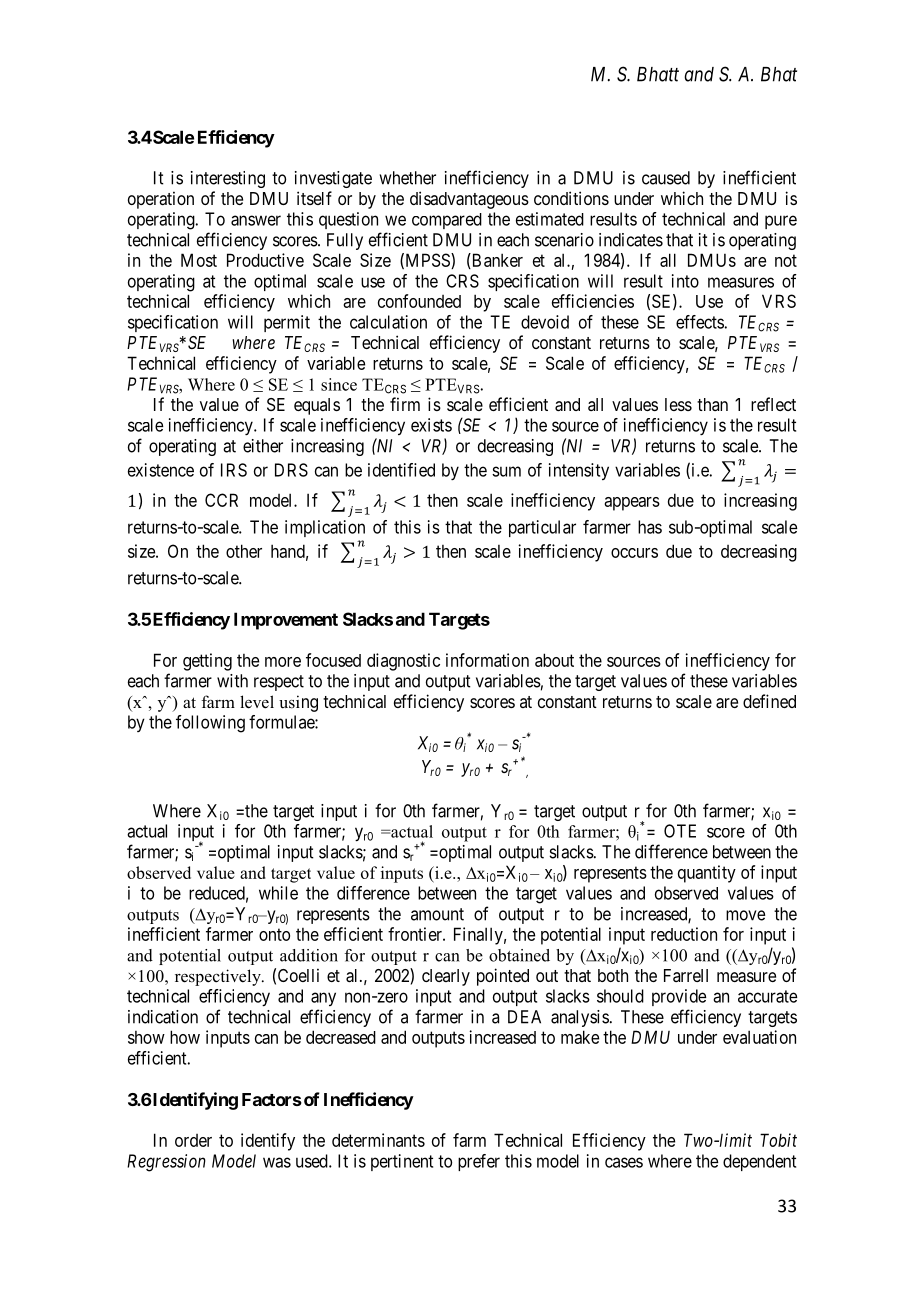  What do you see at coordinates (263, 446) in the screenshot?
I see `either` at bounding box center [263, 446].
